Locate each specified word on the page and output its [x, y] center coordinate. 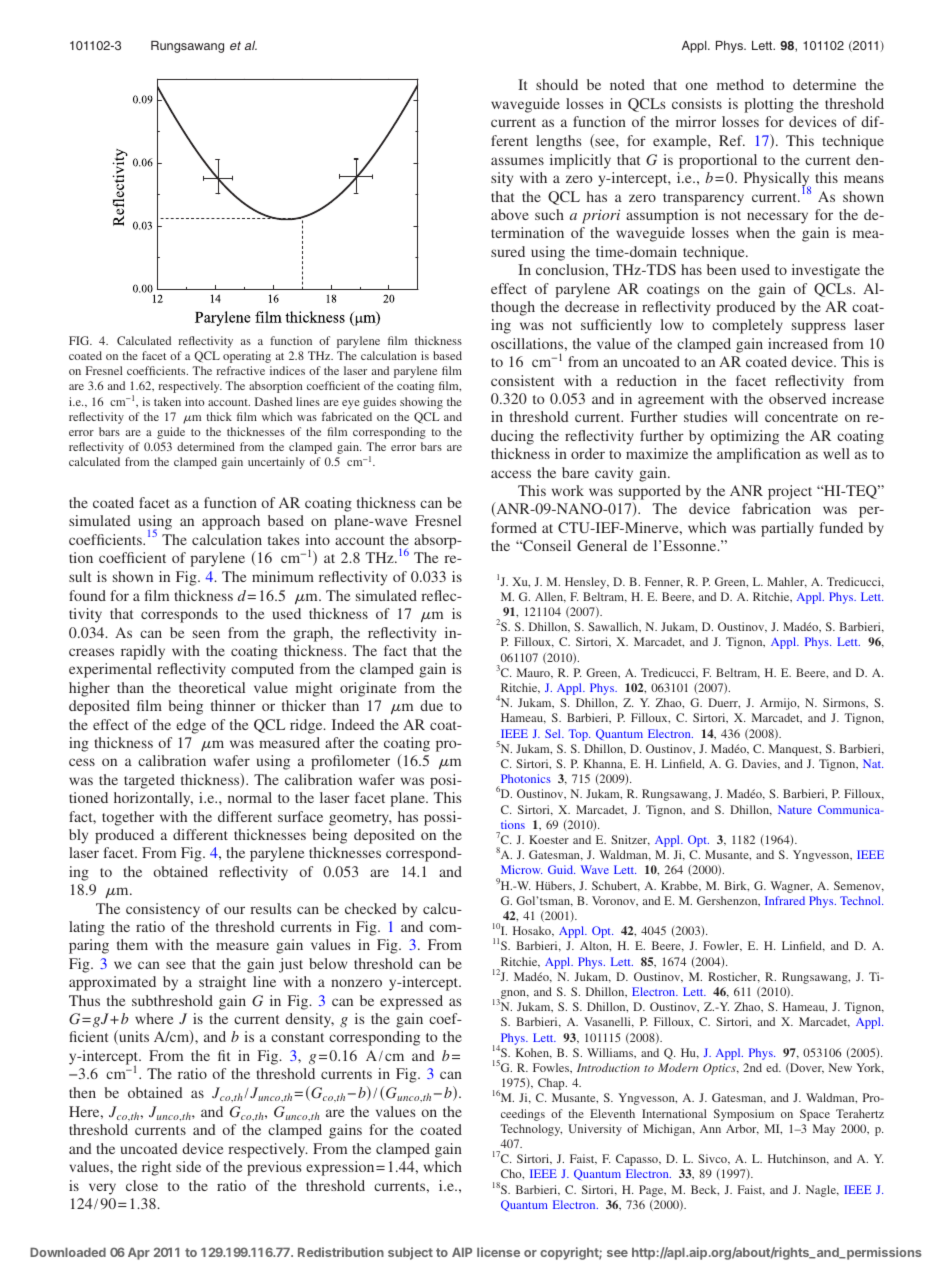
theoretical [212, 687]
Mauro [534, 673]
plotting [769, 105]
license [498, 1252]
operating [247, 357]
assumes [517, 161]
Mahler [787, 582]
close [142, 1185]
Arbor [742, 1129]
